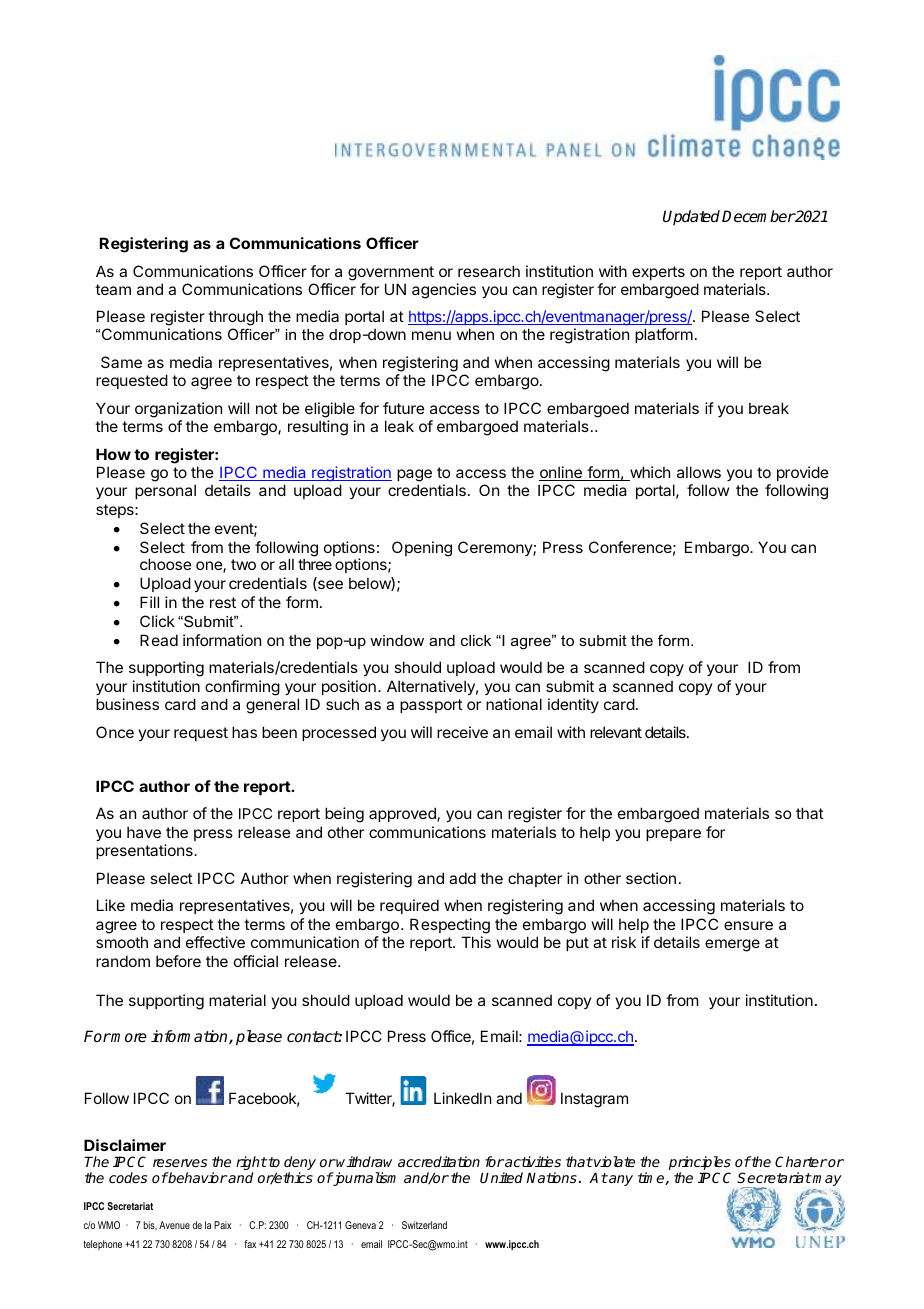 The width and height of the image is (924, 1309). What do you see at coordinates (699, 472) in the image?
I see `allows` at bounding box center [699, 472].
